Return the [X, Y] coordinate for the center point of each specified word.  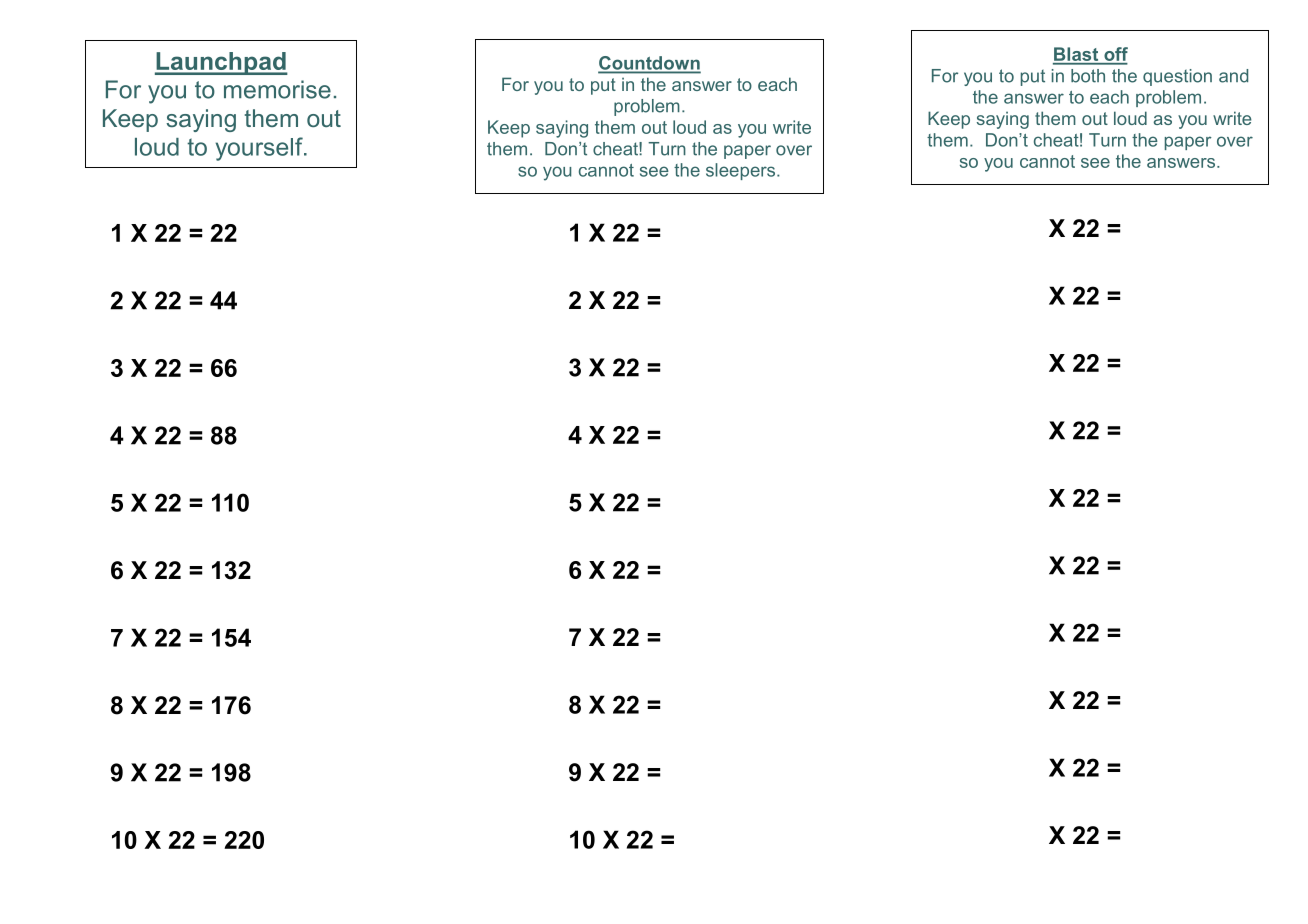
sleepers [742, 171]
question [1177, 77]
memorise [277, 89]
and [1233, 76]
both [1088, 76]
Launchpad [221, 63]
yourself [260, 149]
